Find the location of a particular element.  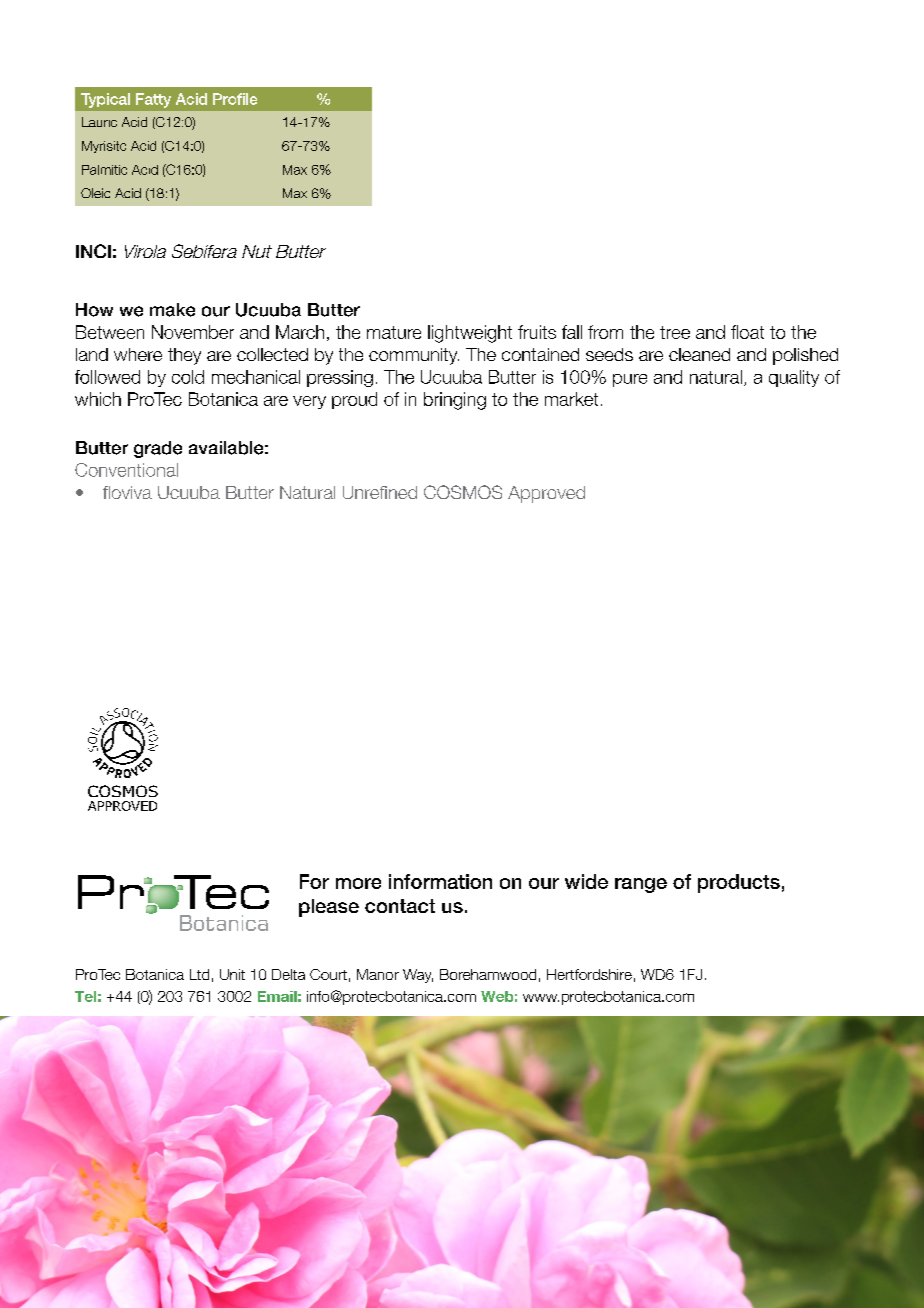

Fatty is located at coordinates (153, 100).
